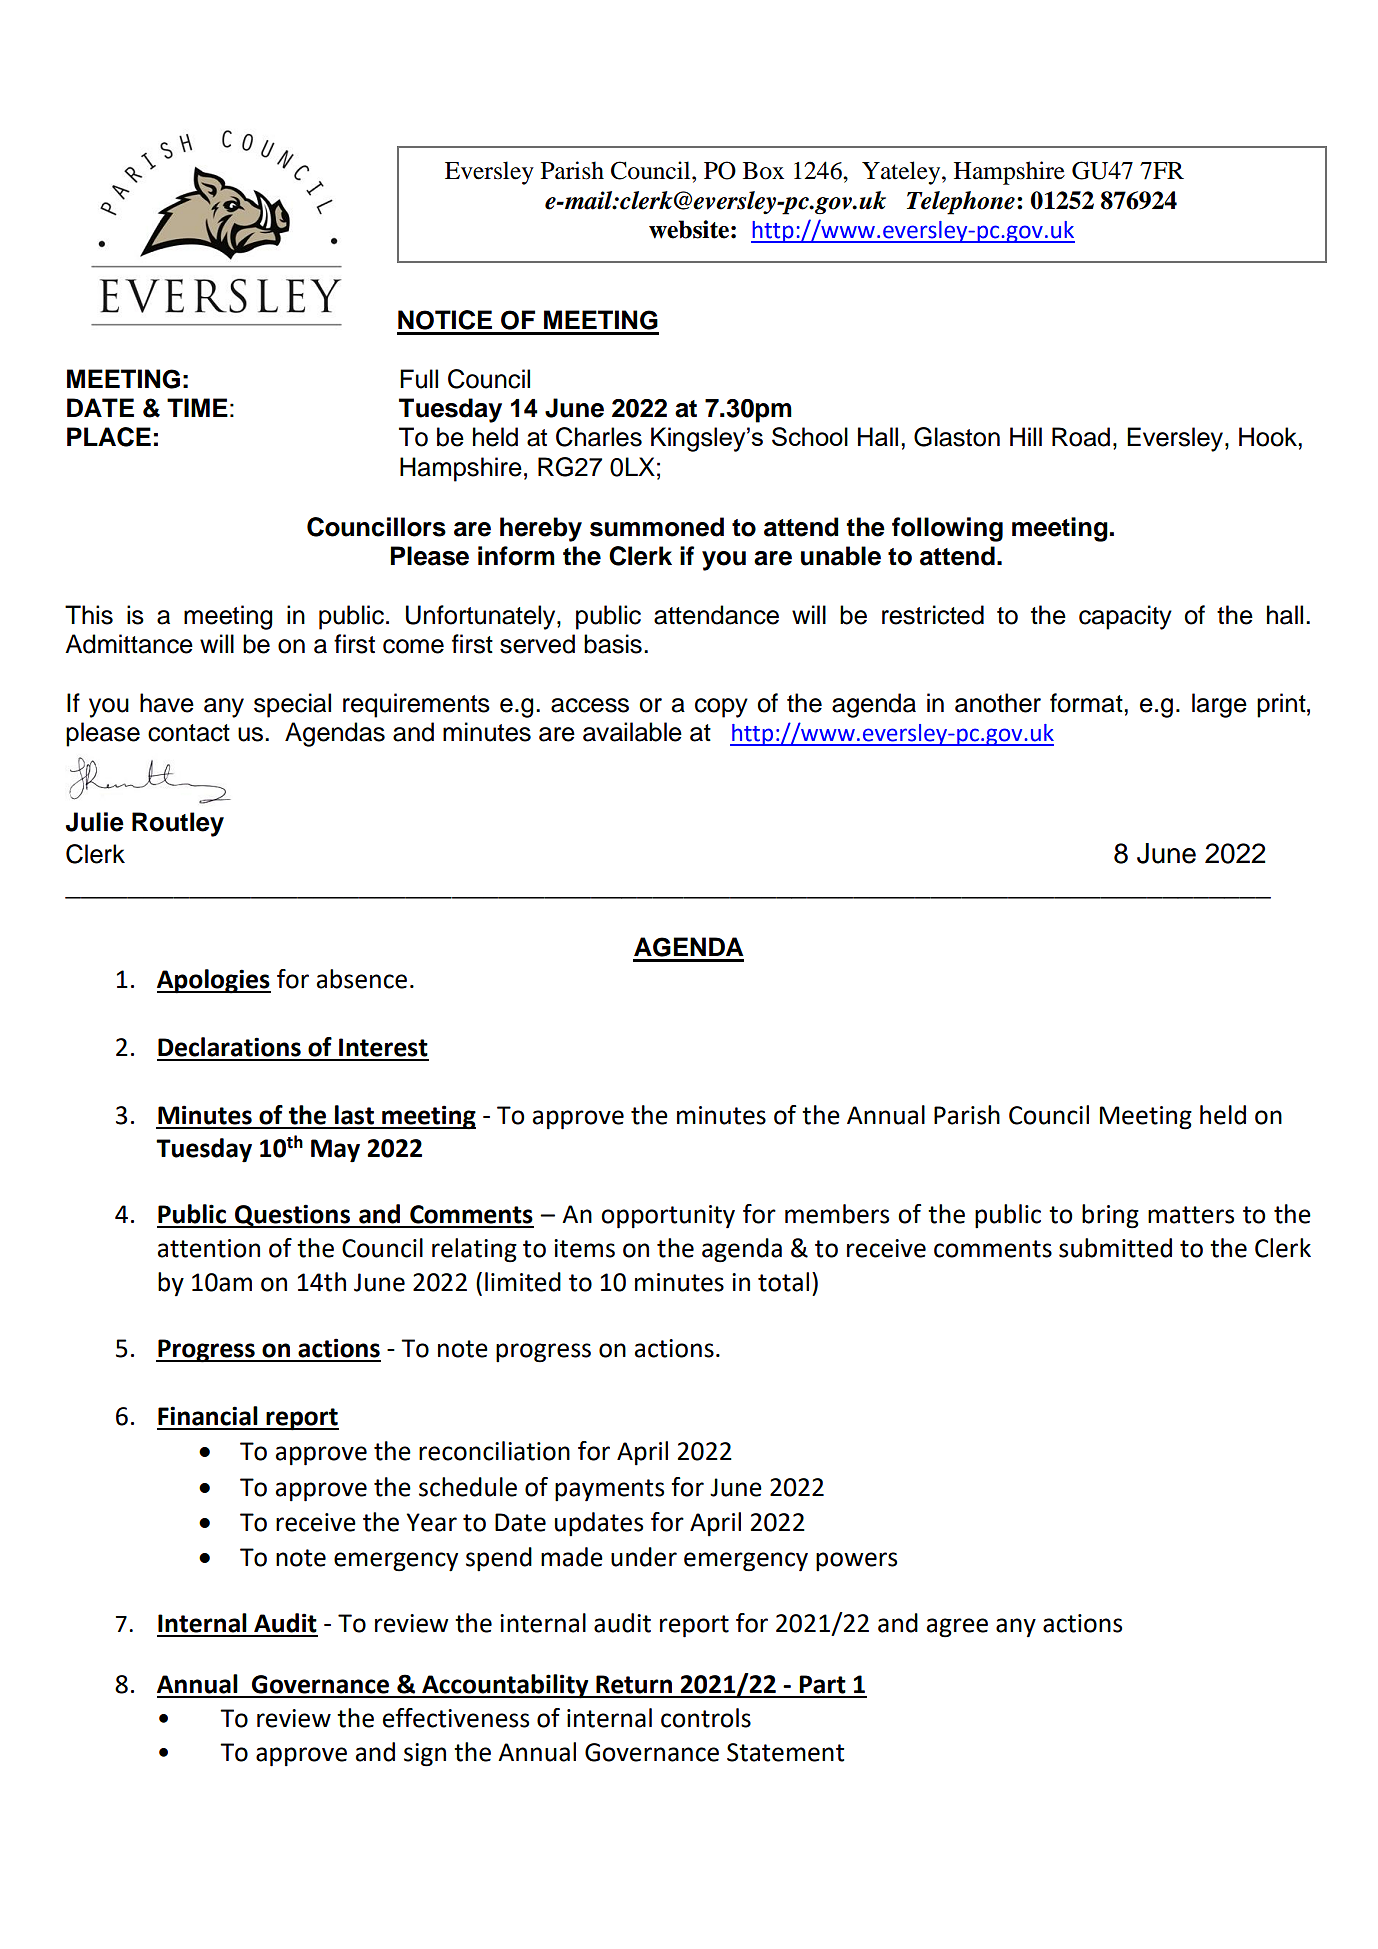 The image size is (1378, 1949). I want to click on absence, so click(362, 979).
